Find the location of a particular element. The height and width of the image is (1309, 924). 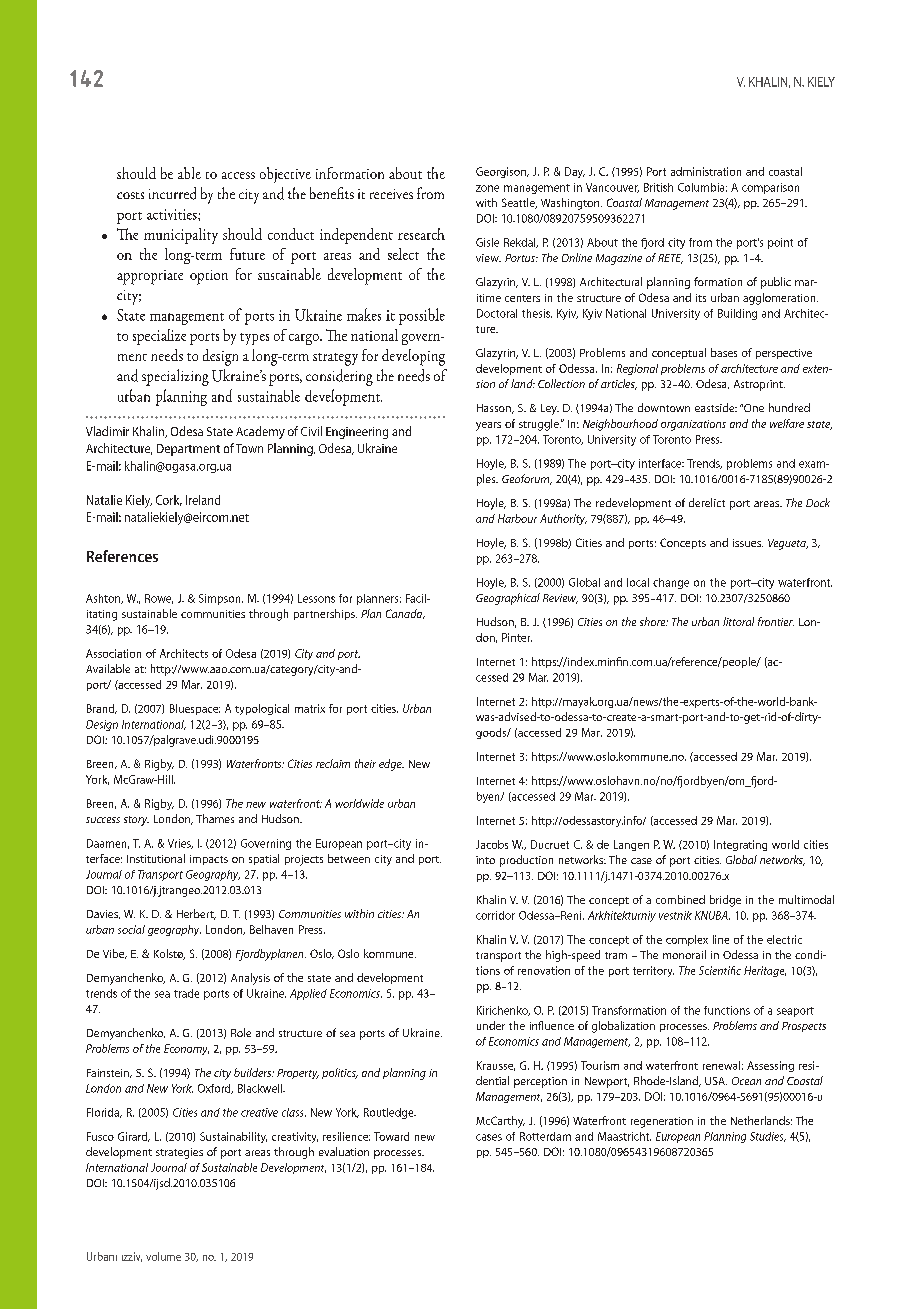

littoral is located at coordinates (738, 621).
